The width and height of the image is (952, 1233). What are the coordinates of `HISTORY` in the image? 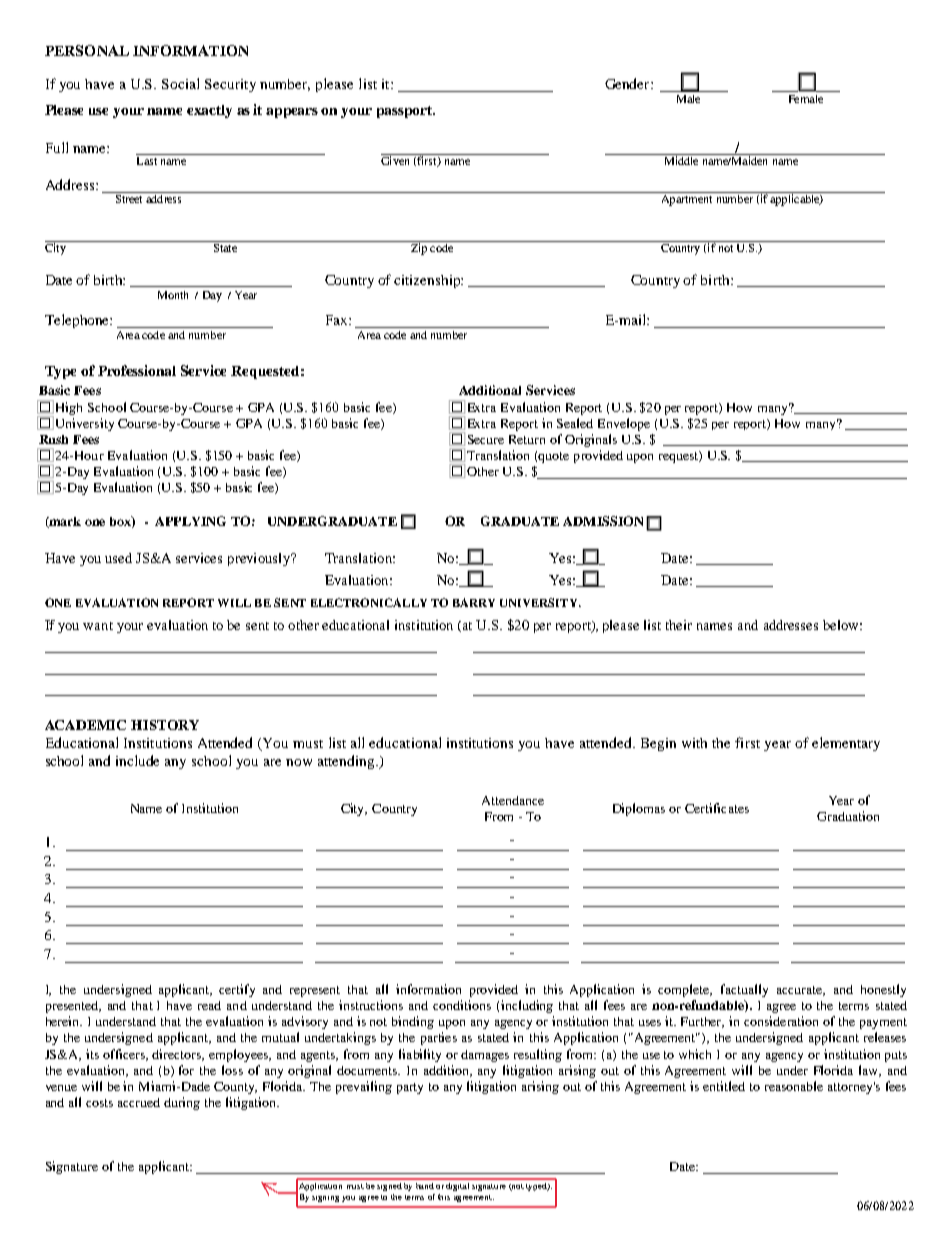 It's located at (165, 725).
